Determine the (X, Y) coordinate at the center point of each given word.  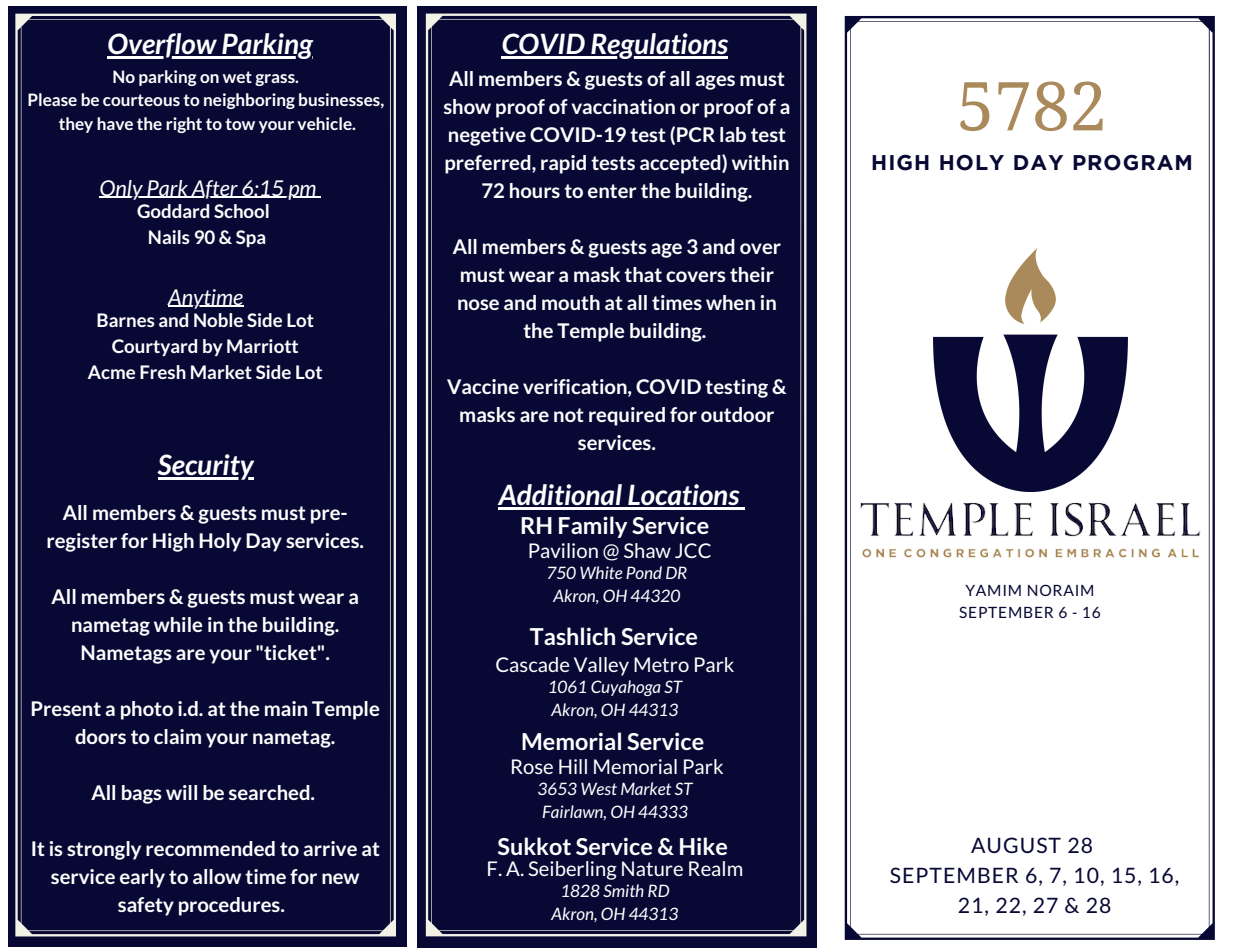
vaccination (623, 106)
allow (217, 876)
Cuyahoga (626, 688)
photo (147, 710)
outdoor (737, 414)
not (569, 415)
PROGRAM (1132, 162)
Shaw (647, 550)
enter (612, 191)
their (752, 274)
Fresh (163, 372)
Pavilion (563, 550)
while (178, 624)
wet (237, 77)
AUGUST (1016, 845)
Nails (169, 237)
